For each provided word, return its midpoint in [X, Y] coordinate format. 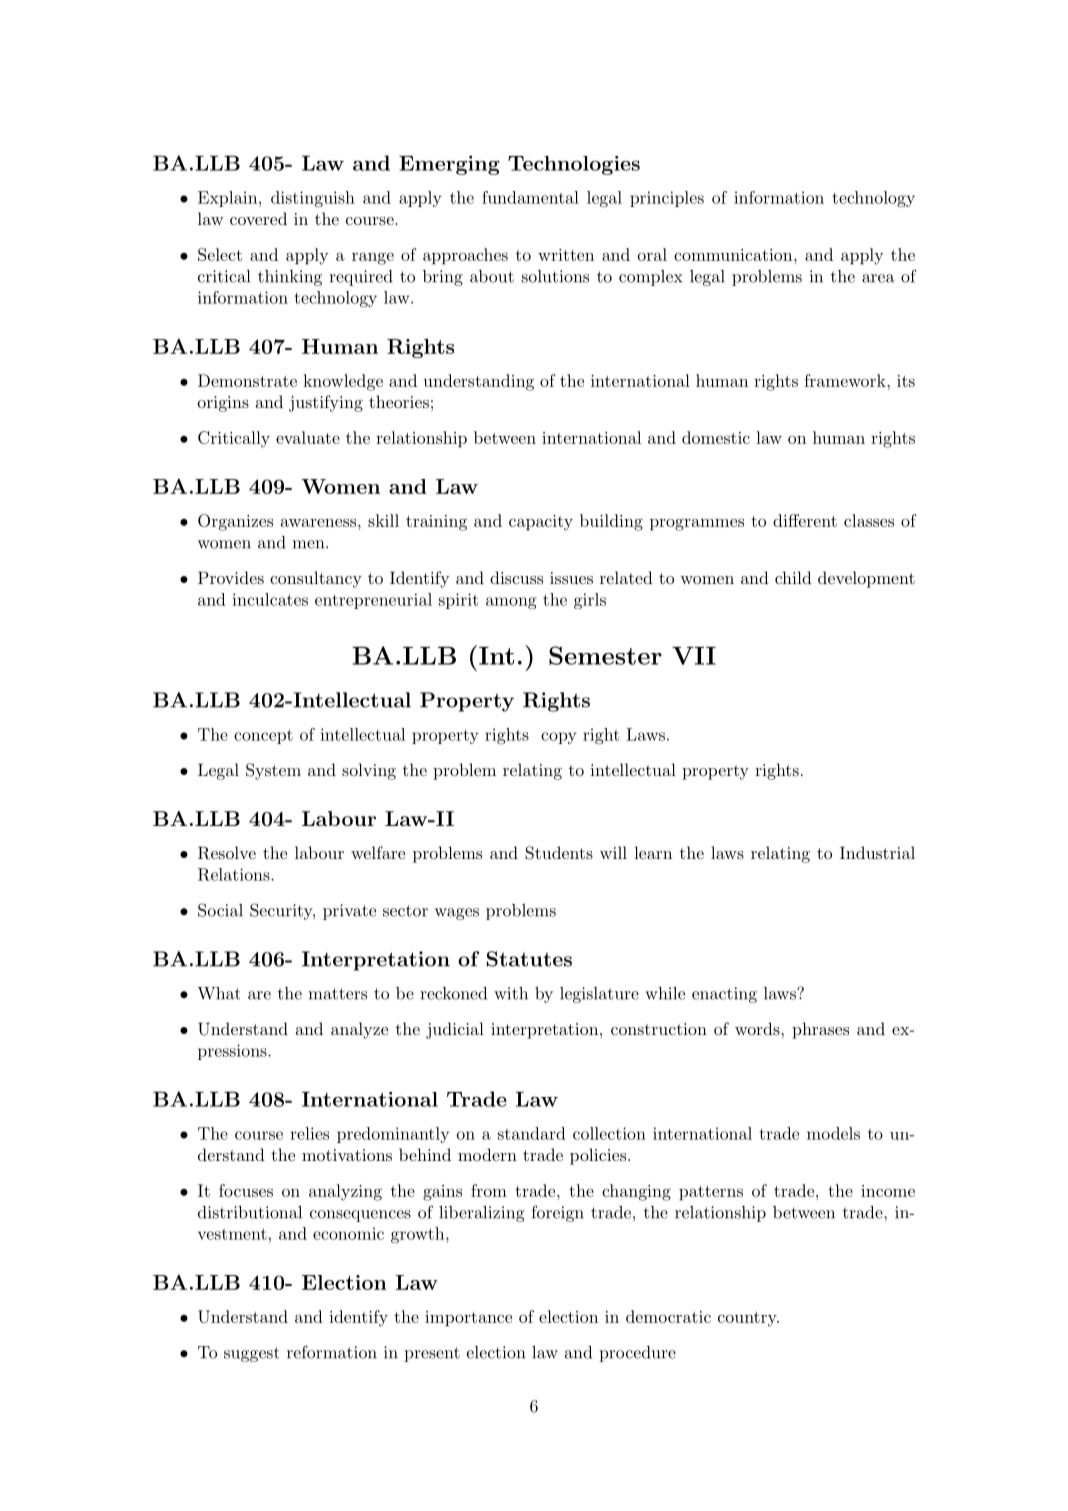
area [878, 278]
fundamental [530, 197]
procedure [637, 1354]
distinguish [313, 199]
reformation [332, 1352]
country [748, 1319]
